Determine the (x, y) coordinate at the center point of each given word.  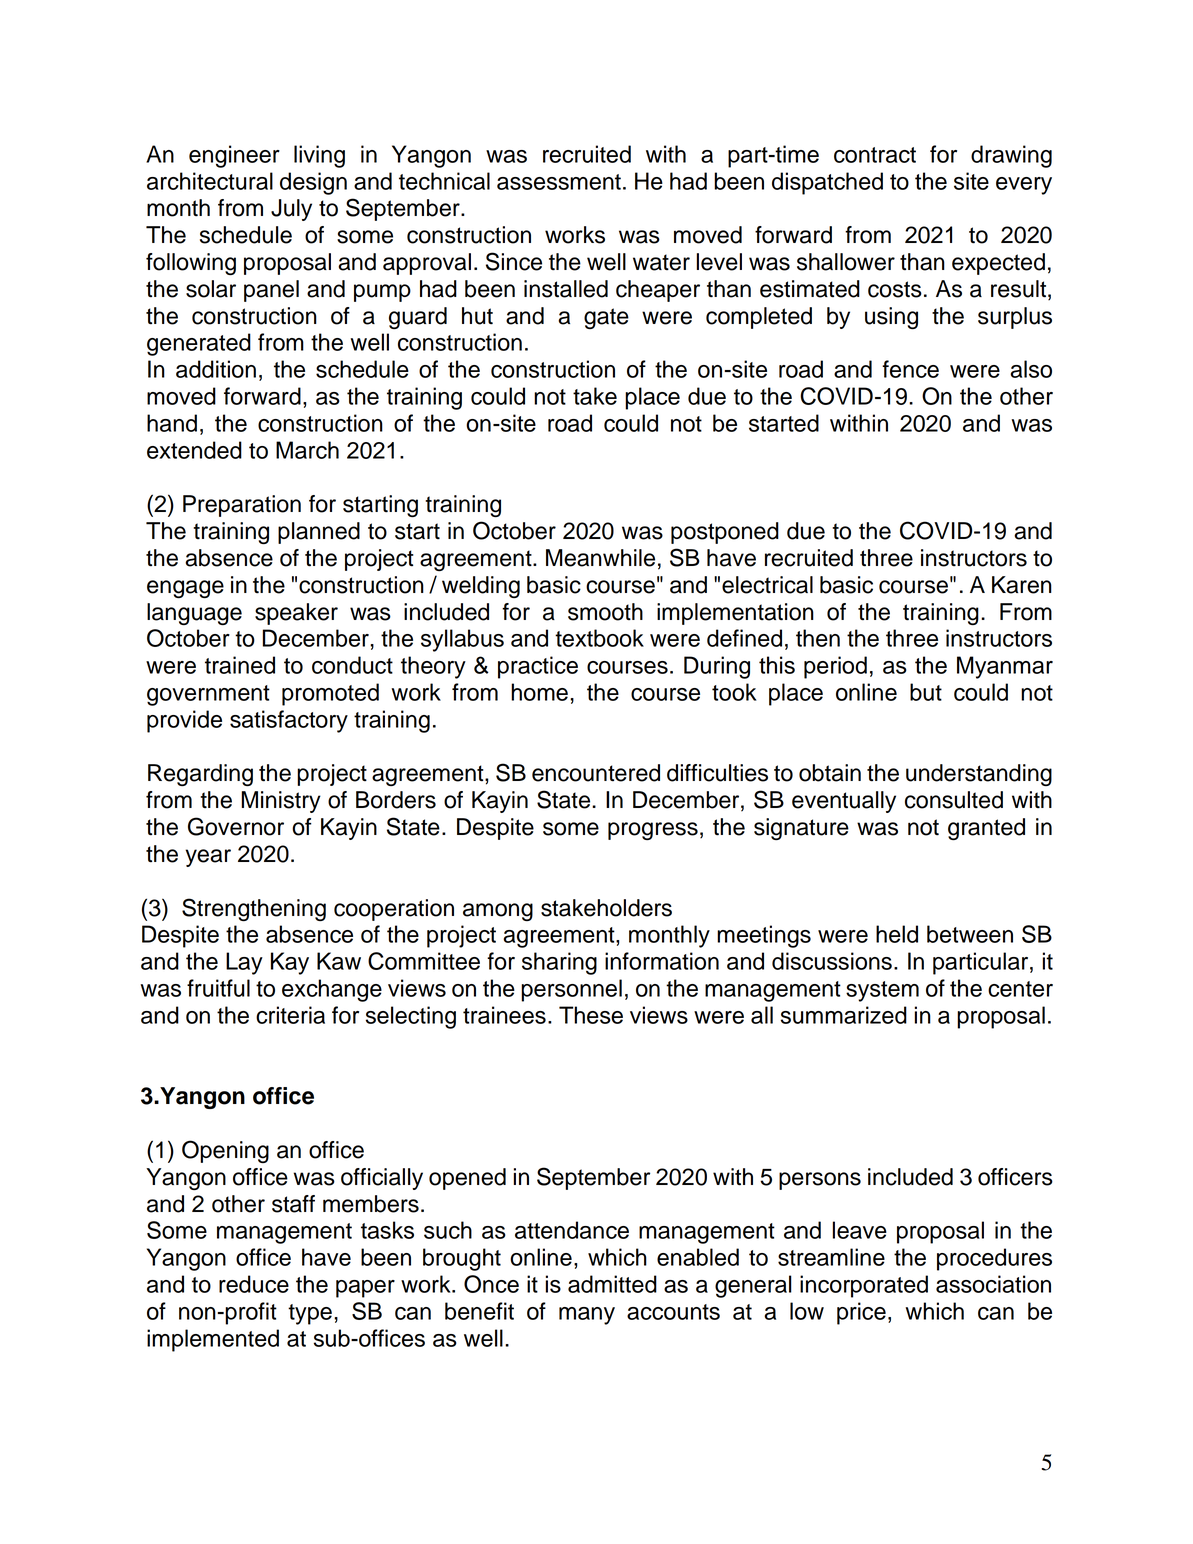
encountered (596, 773)
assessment (559, 182)
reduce (254, 1284)
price (861, 1313)
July (291, 210)
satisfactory (289, 721)
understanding (979, 775)
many (587, 1316)
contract (875, 155)
